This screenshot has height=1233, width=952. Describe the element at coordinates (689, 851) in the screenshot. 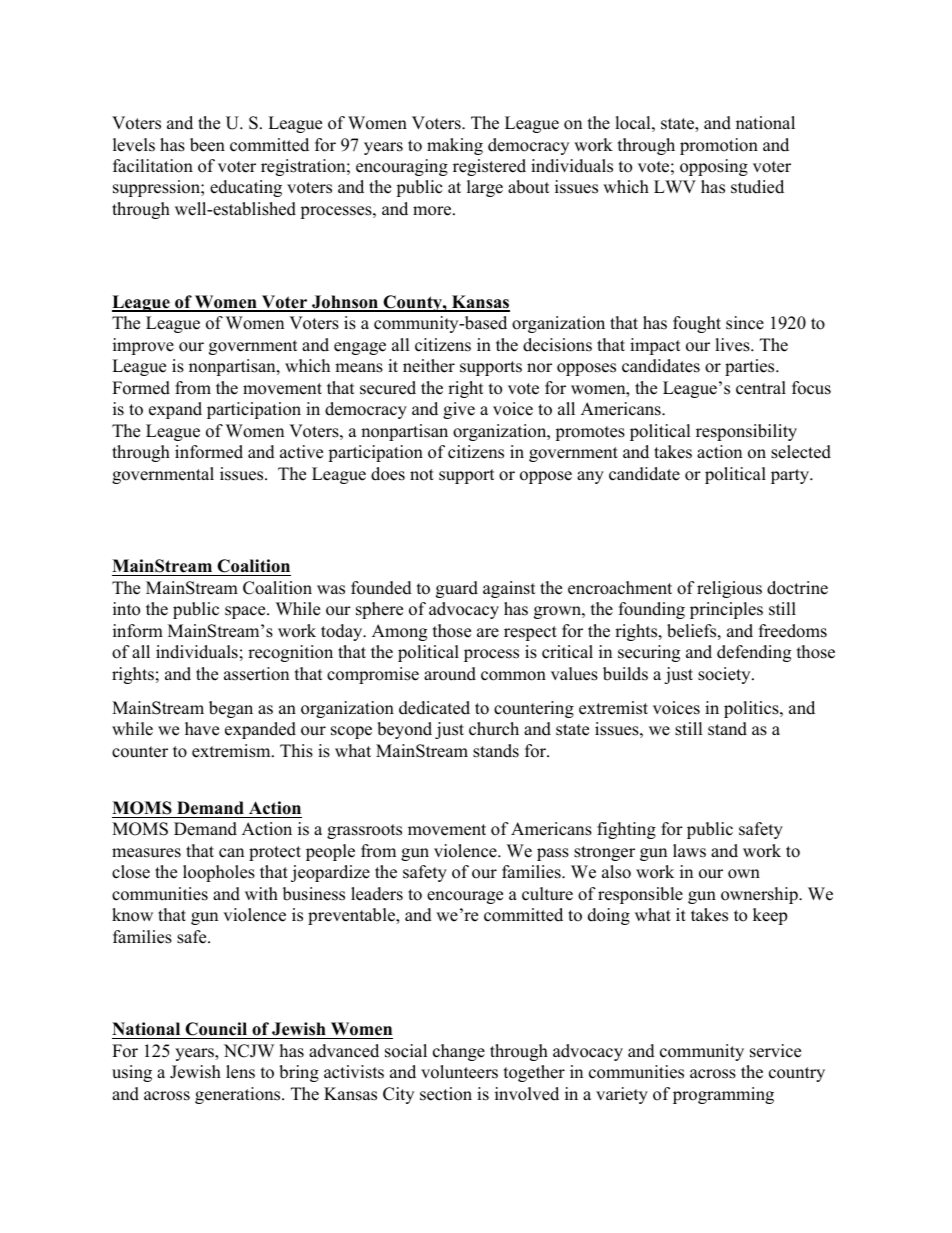

I see `laws` at that location.
